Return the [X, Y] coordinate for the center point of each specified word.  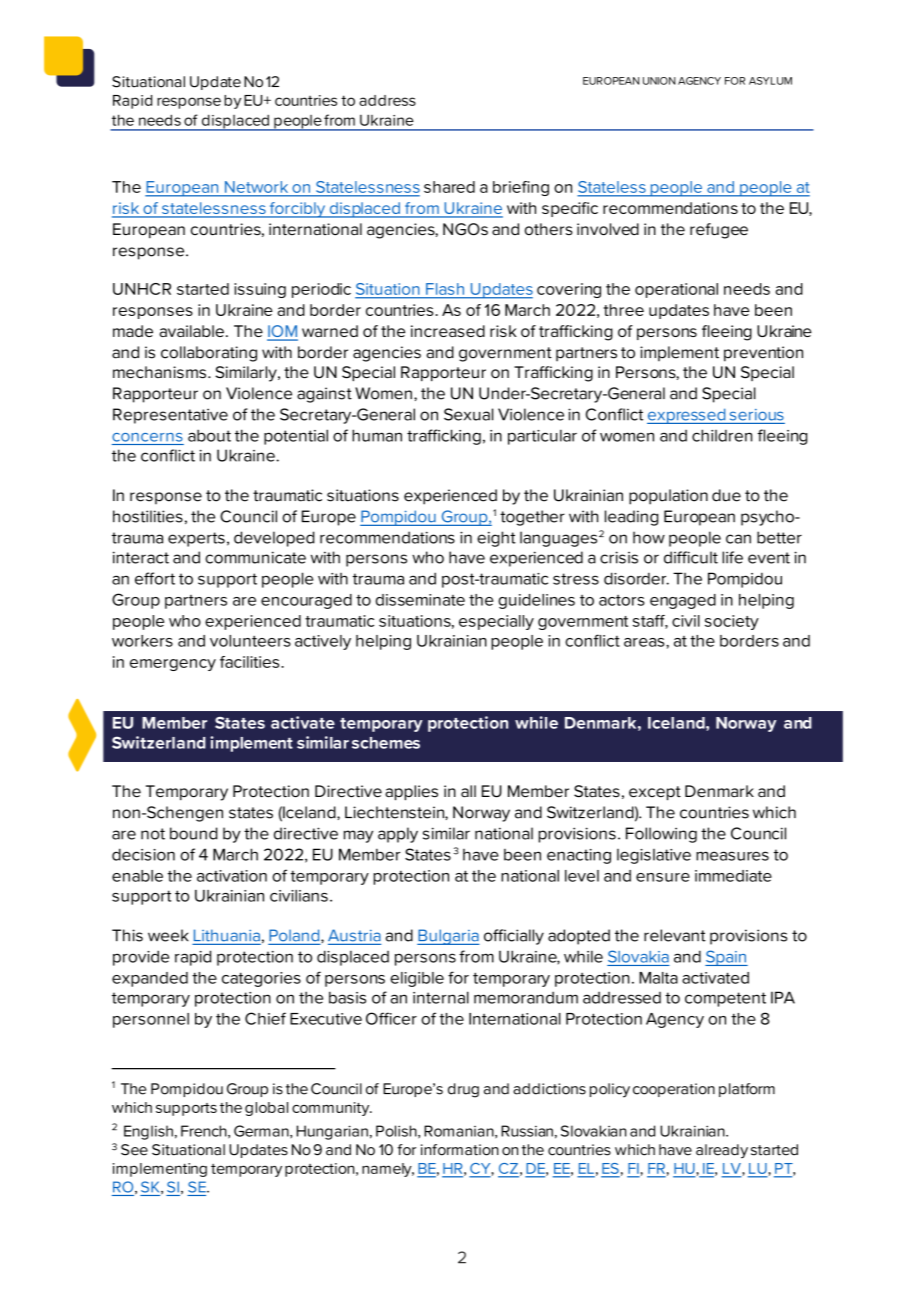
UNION [659, 81]
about [209, 435]
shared [449, 187]
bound [194, 833]
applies [411, 793]
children [722, 435]
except [655, 793]
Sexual [468, 414]
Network [256, 187]
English [148, 1132]
